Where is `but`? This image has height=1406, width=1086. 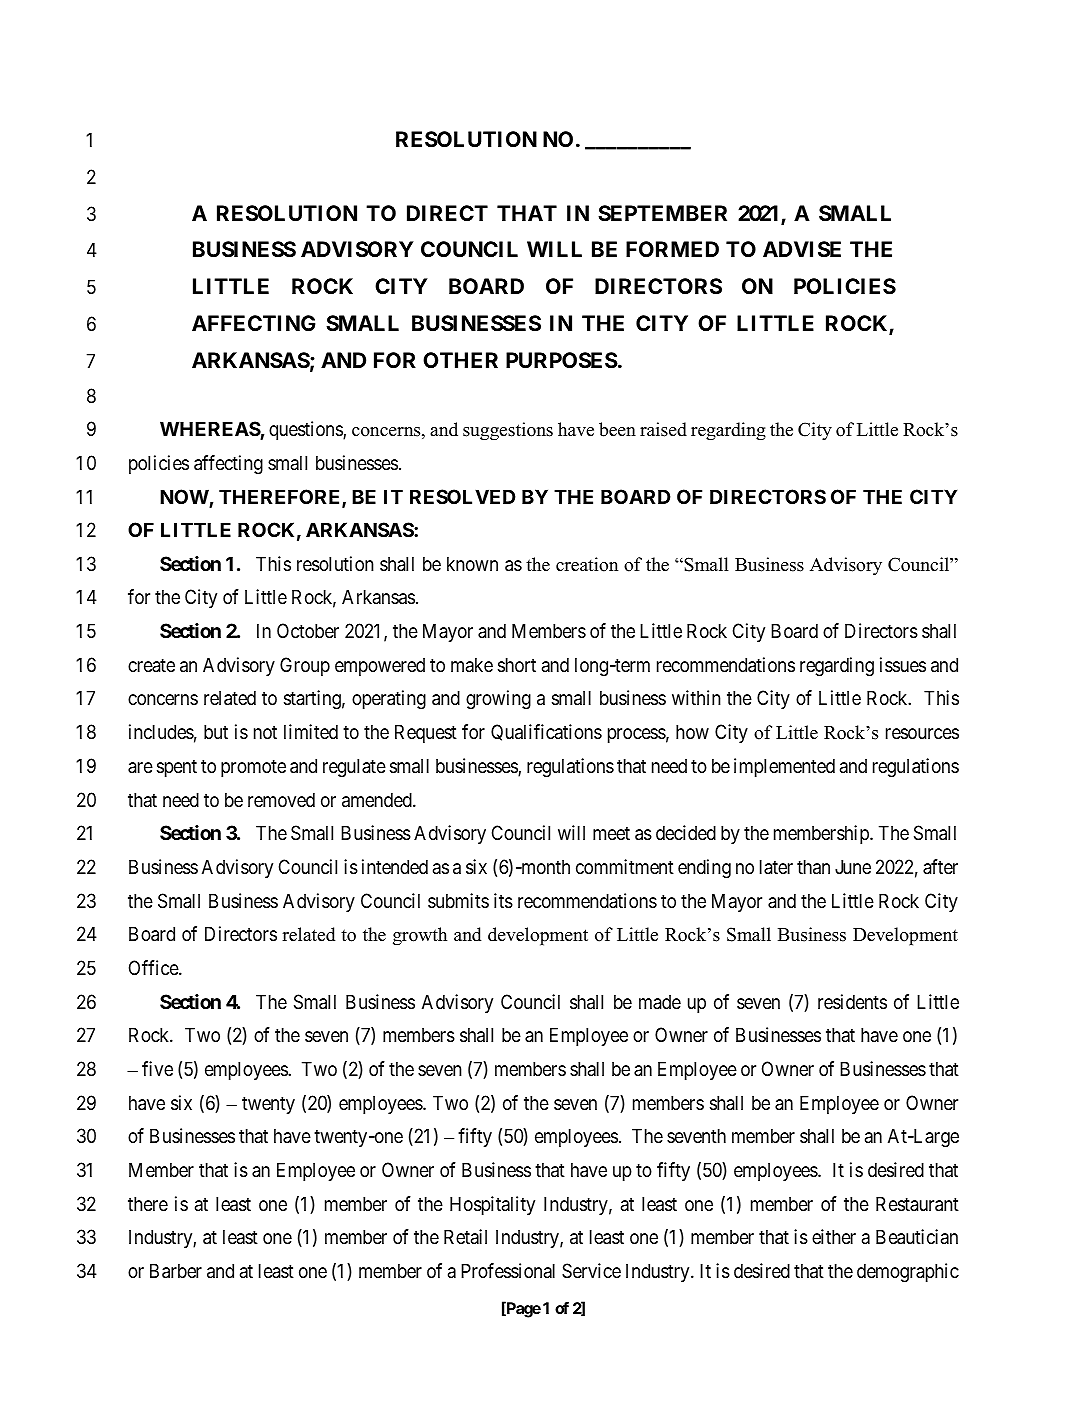 but is located at coordinates (216, 731).
